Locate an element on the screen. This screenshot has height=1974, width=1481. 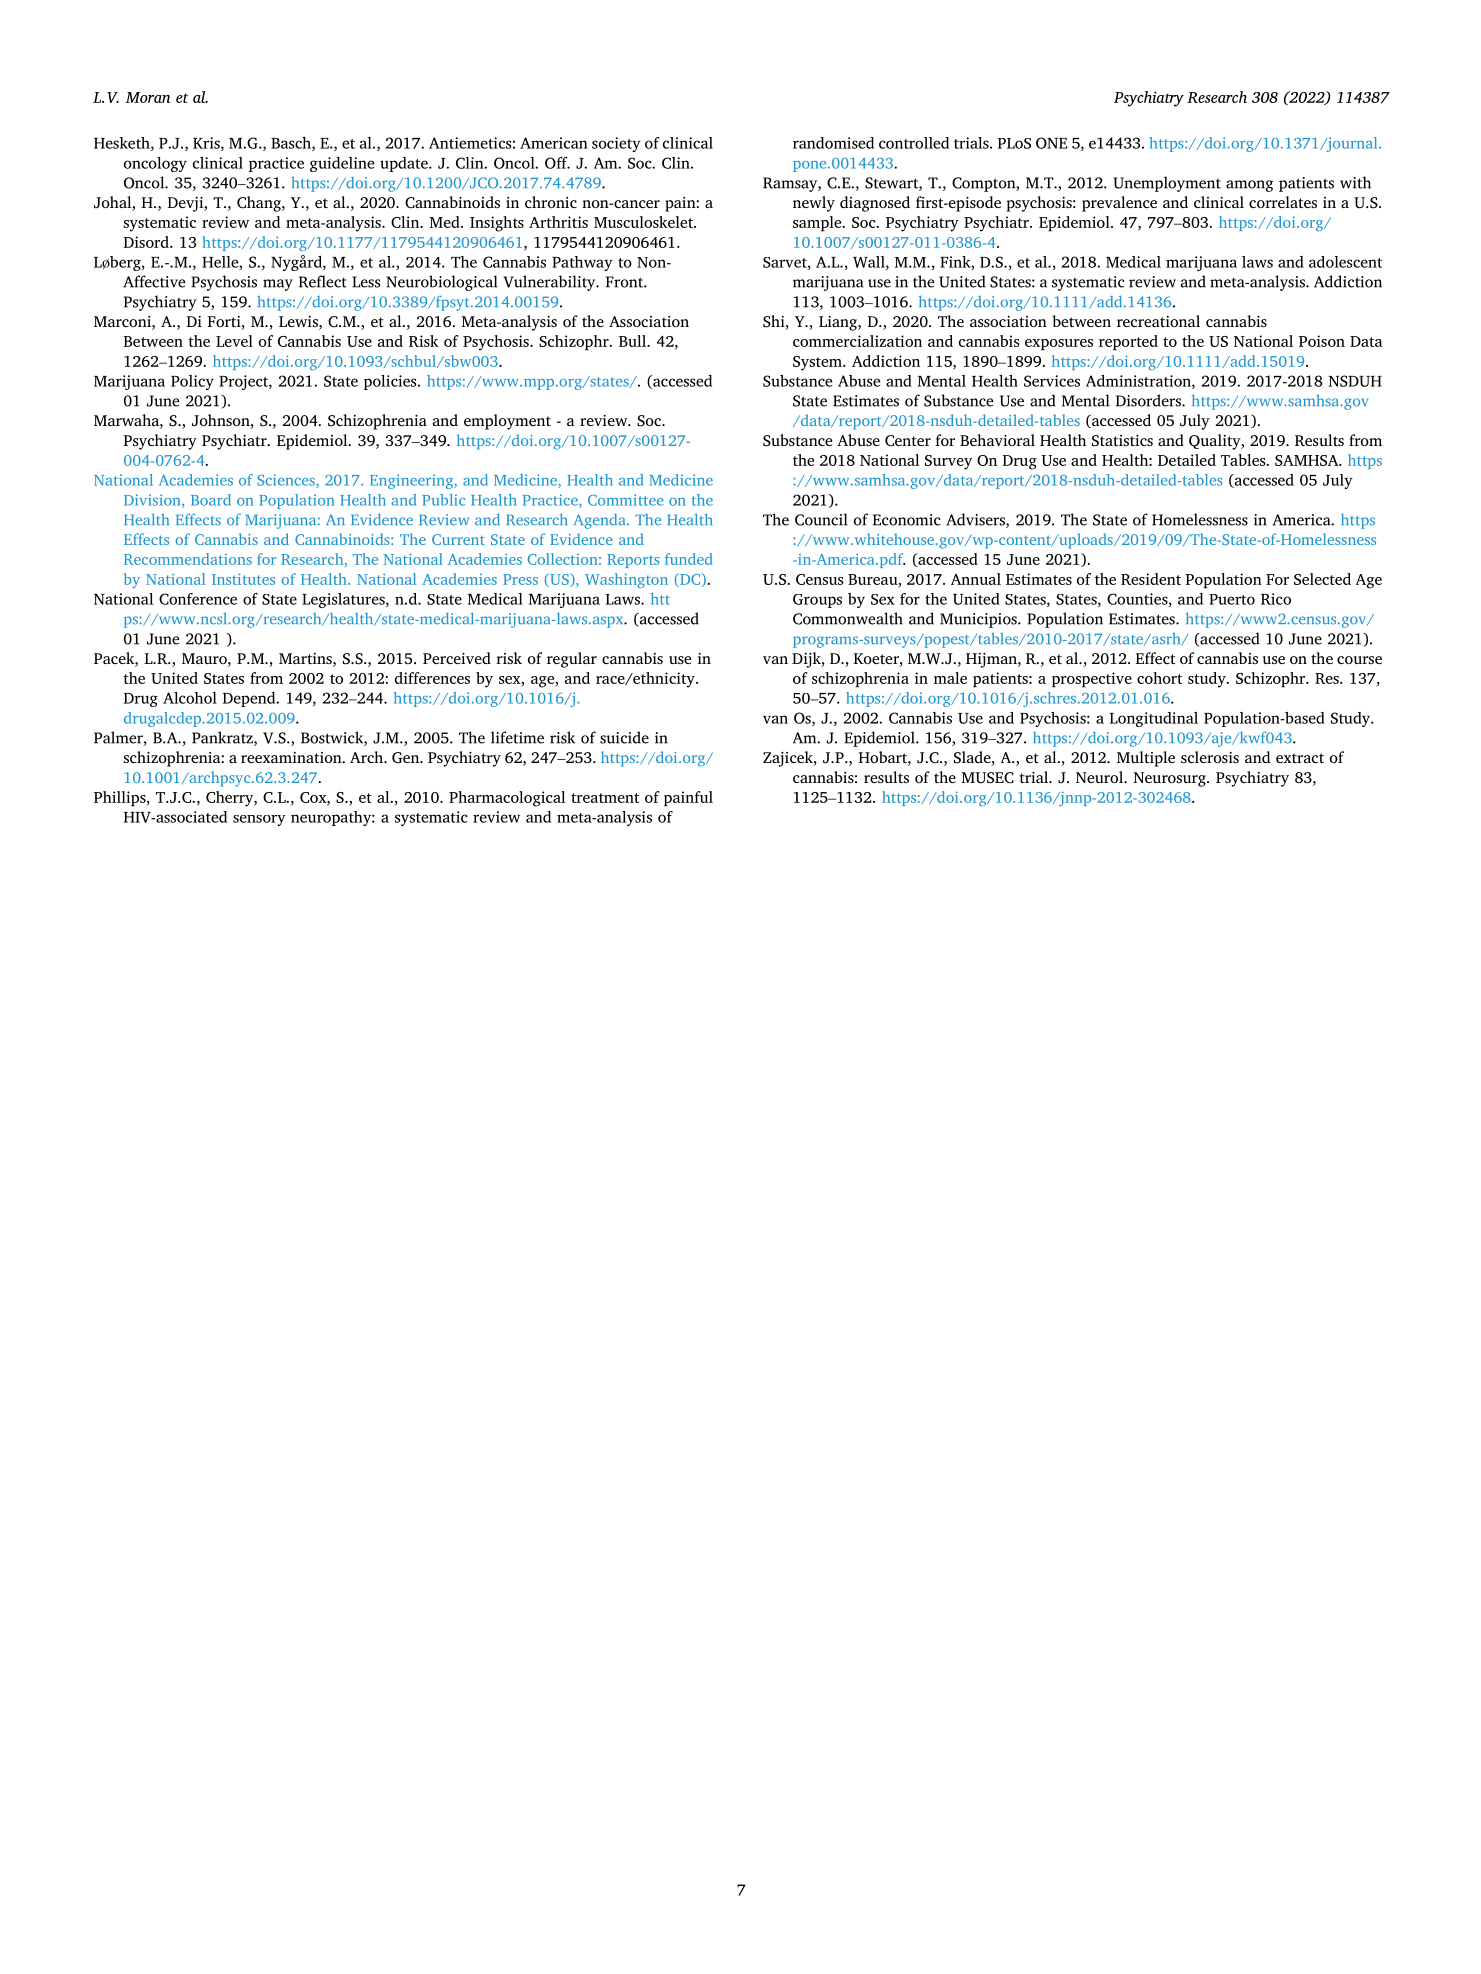
Resident is located at coordinates (1151, 579).
